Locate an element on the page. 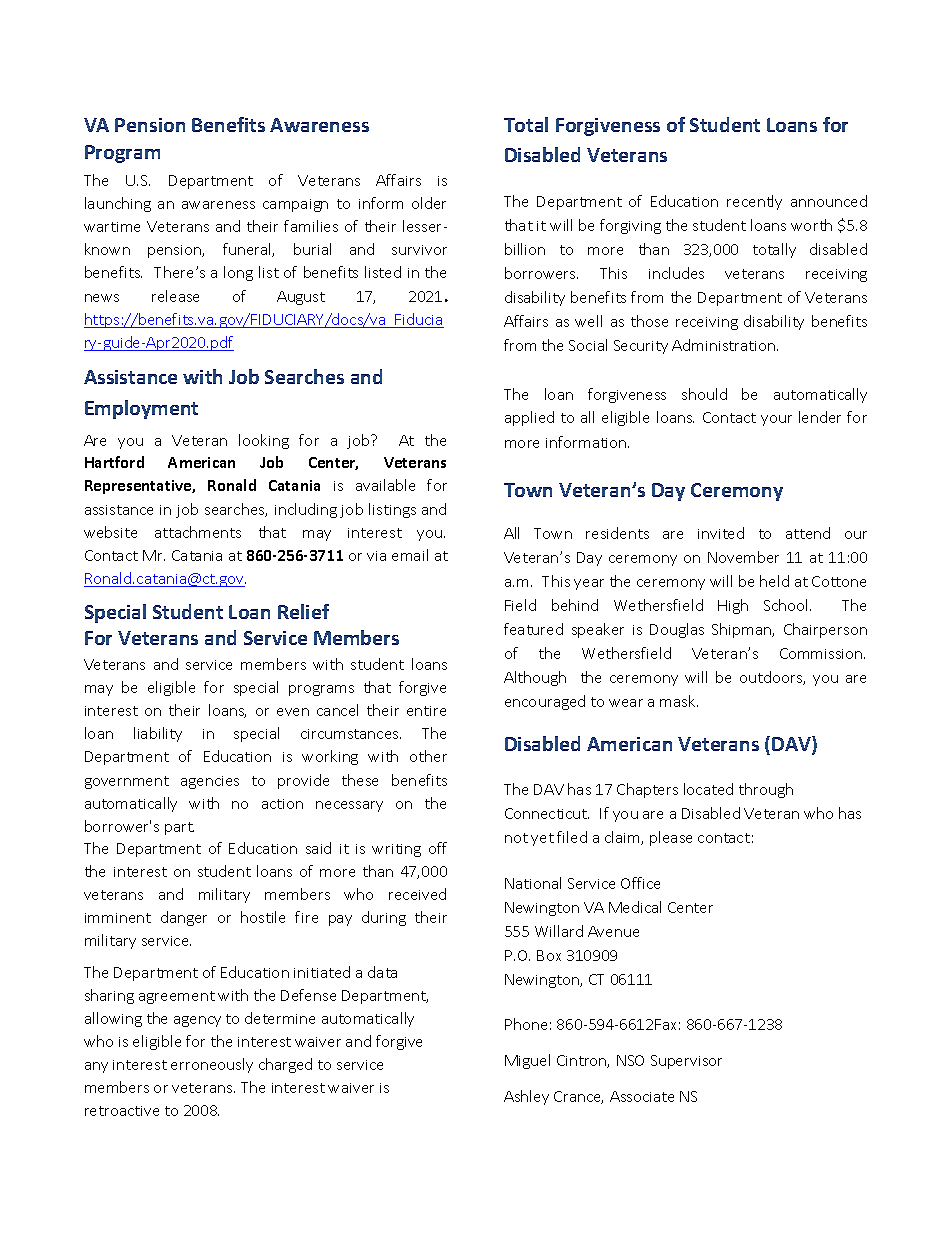  recently is located at coordinates (754, 202).
